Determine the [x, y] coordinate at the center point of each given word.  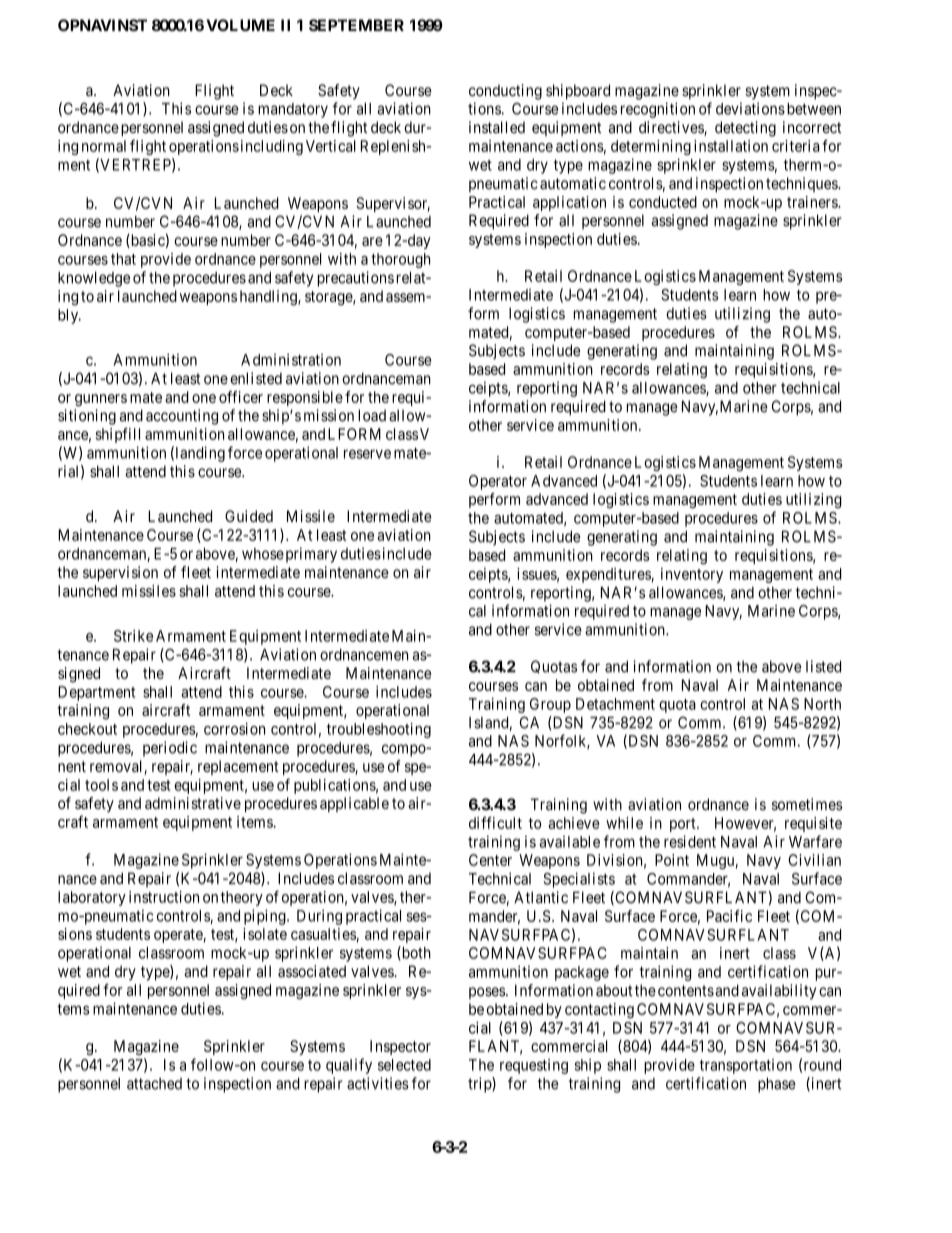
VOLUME [241, 25]
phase [777, 1085]
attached [154, 1084]
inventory [692, 575]
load [372, 415]
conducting [505, 92]
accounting [182, 417]
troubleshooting [379, 730]
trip [480, 1085]
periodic [170, 749]
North [822, 704]
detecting [745, 129]
